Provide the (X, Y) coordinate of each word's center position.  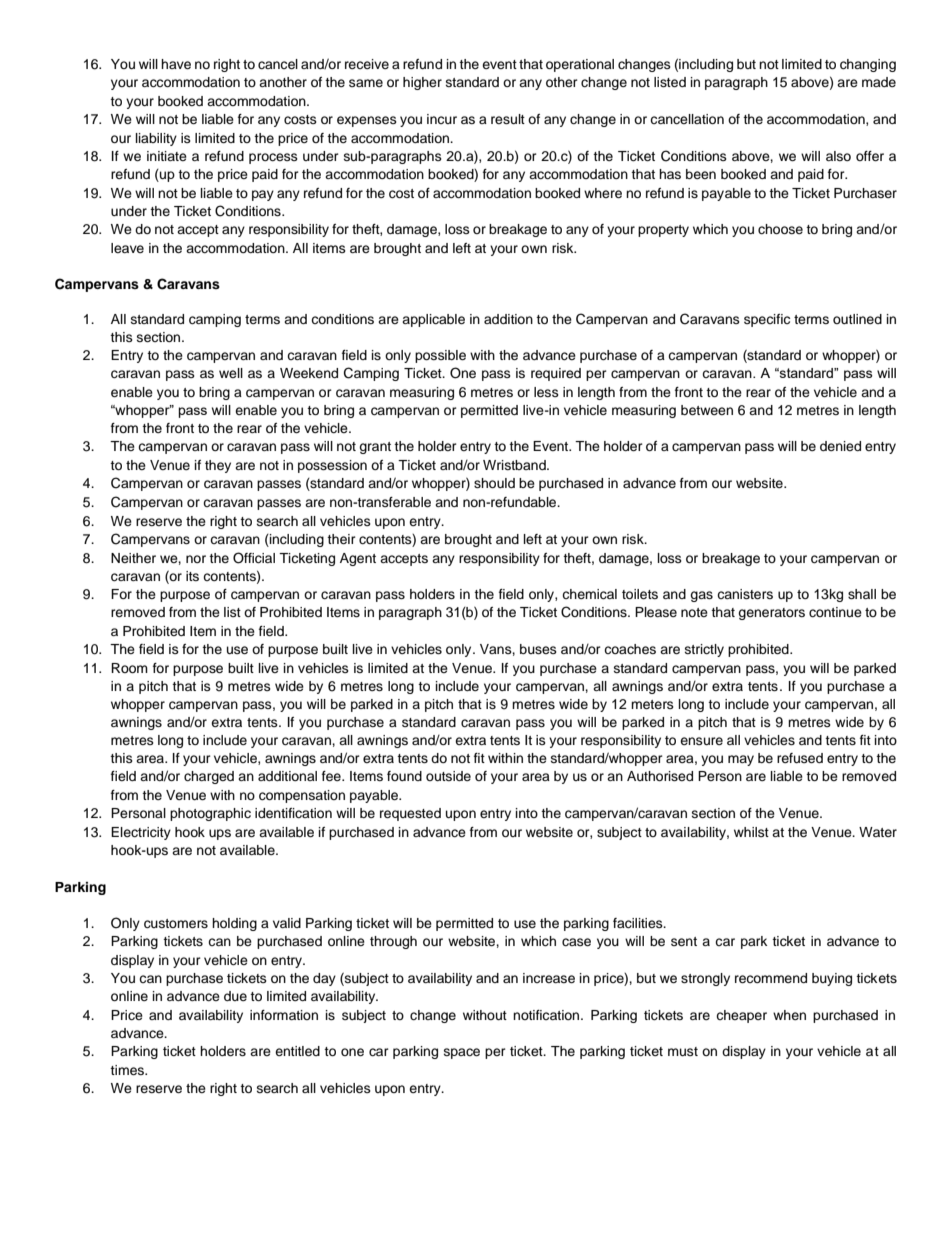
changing (868, 65)
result (508, 119)
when (789, 1015)
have (176, 64)
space (462, 1053)
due (235, 996)
